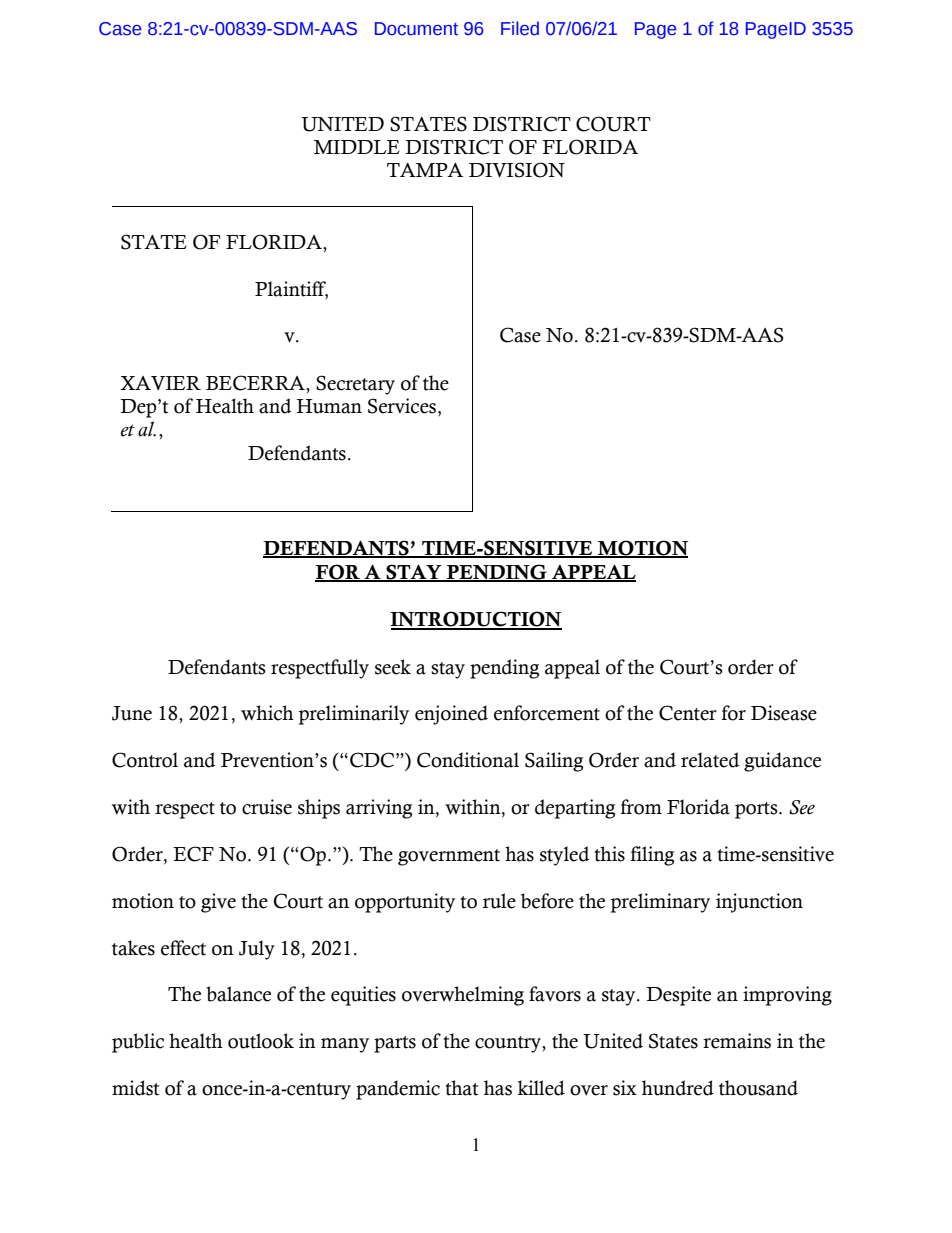 The height and width of the image is (1233, 952). I want to click on that, so click(462, 1088).
